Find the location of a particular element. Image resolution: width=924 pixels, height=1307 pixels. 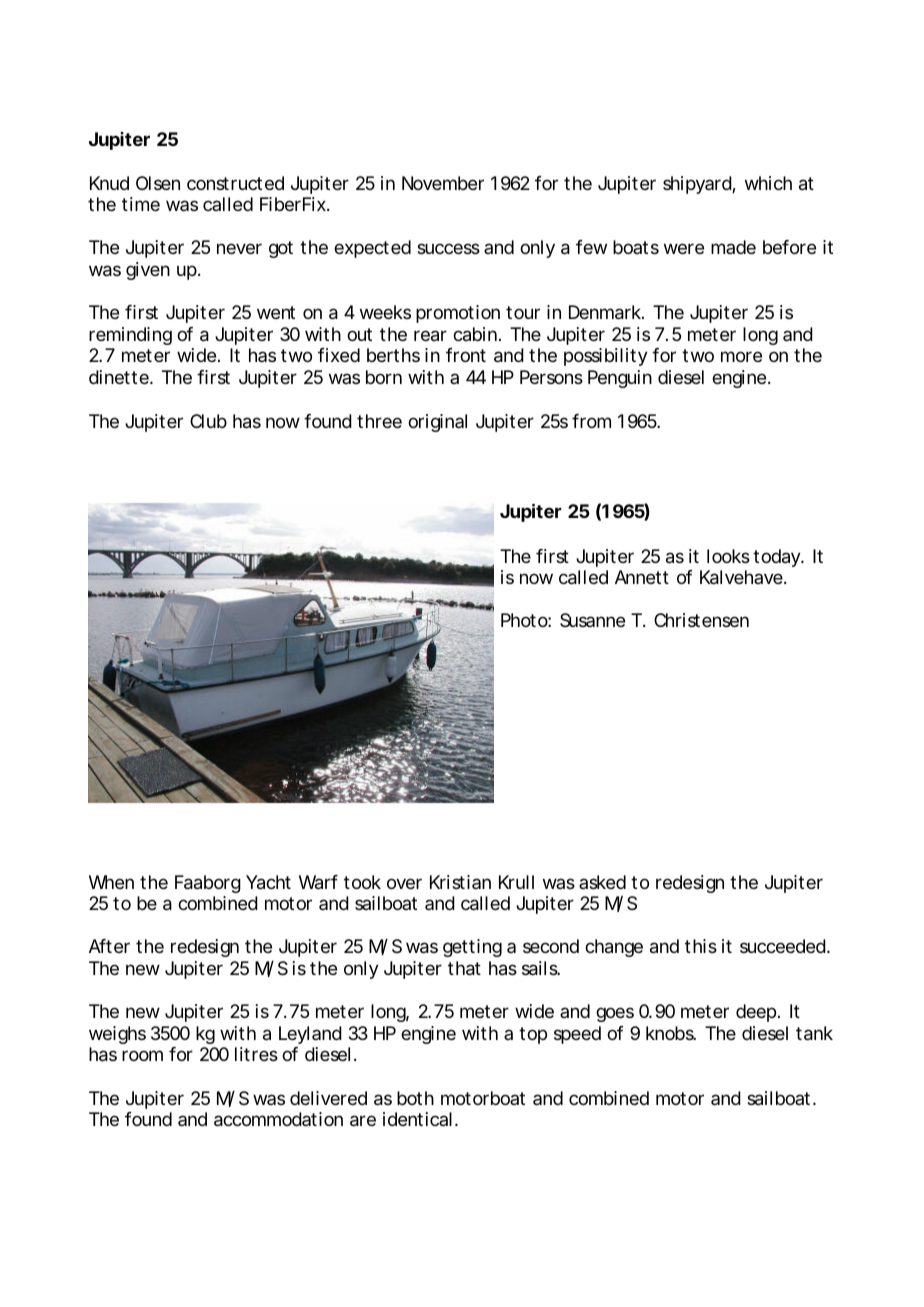

Olsen is located at coordinates (158, 183).
